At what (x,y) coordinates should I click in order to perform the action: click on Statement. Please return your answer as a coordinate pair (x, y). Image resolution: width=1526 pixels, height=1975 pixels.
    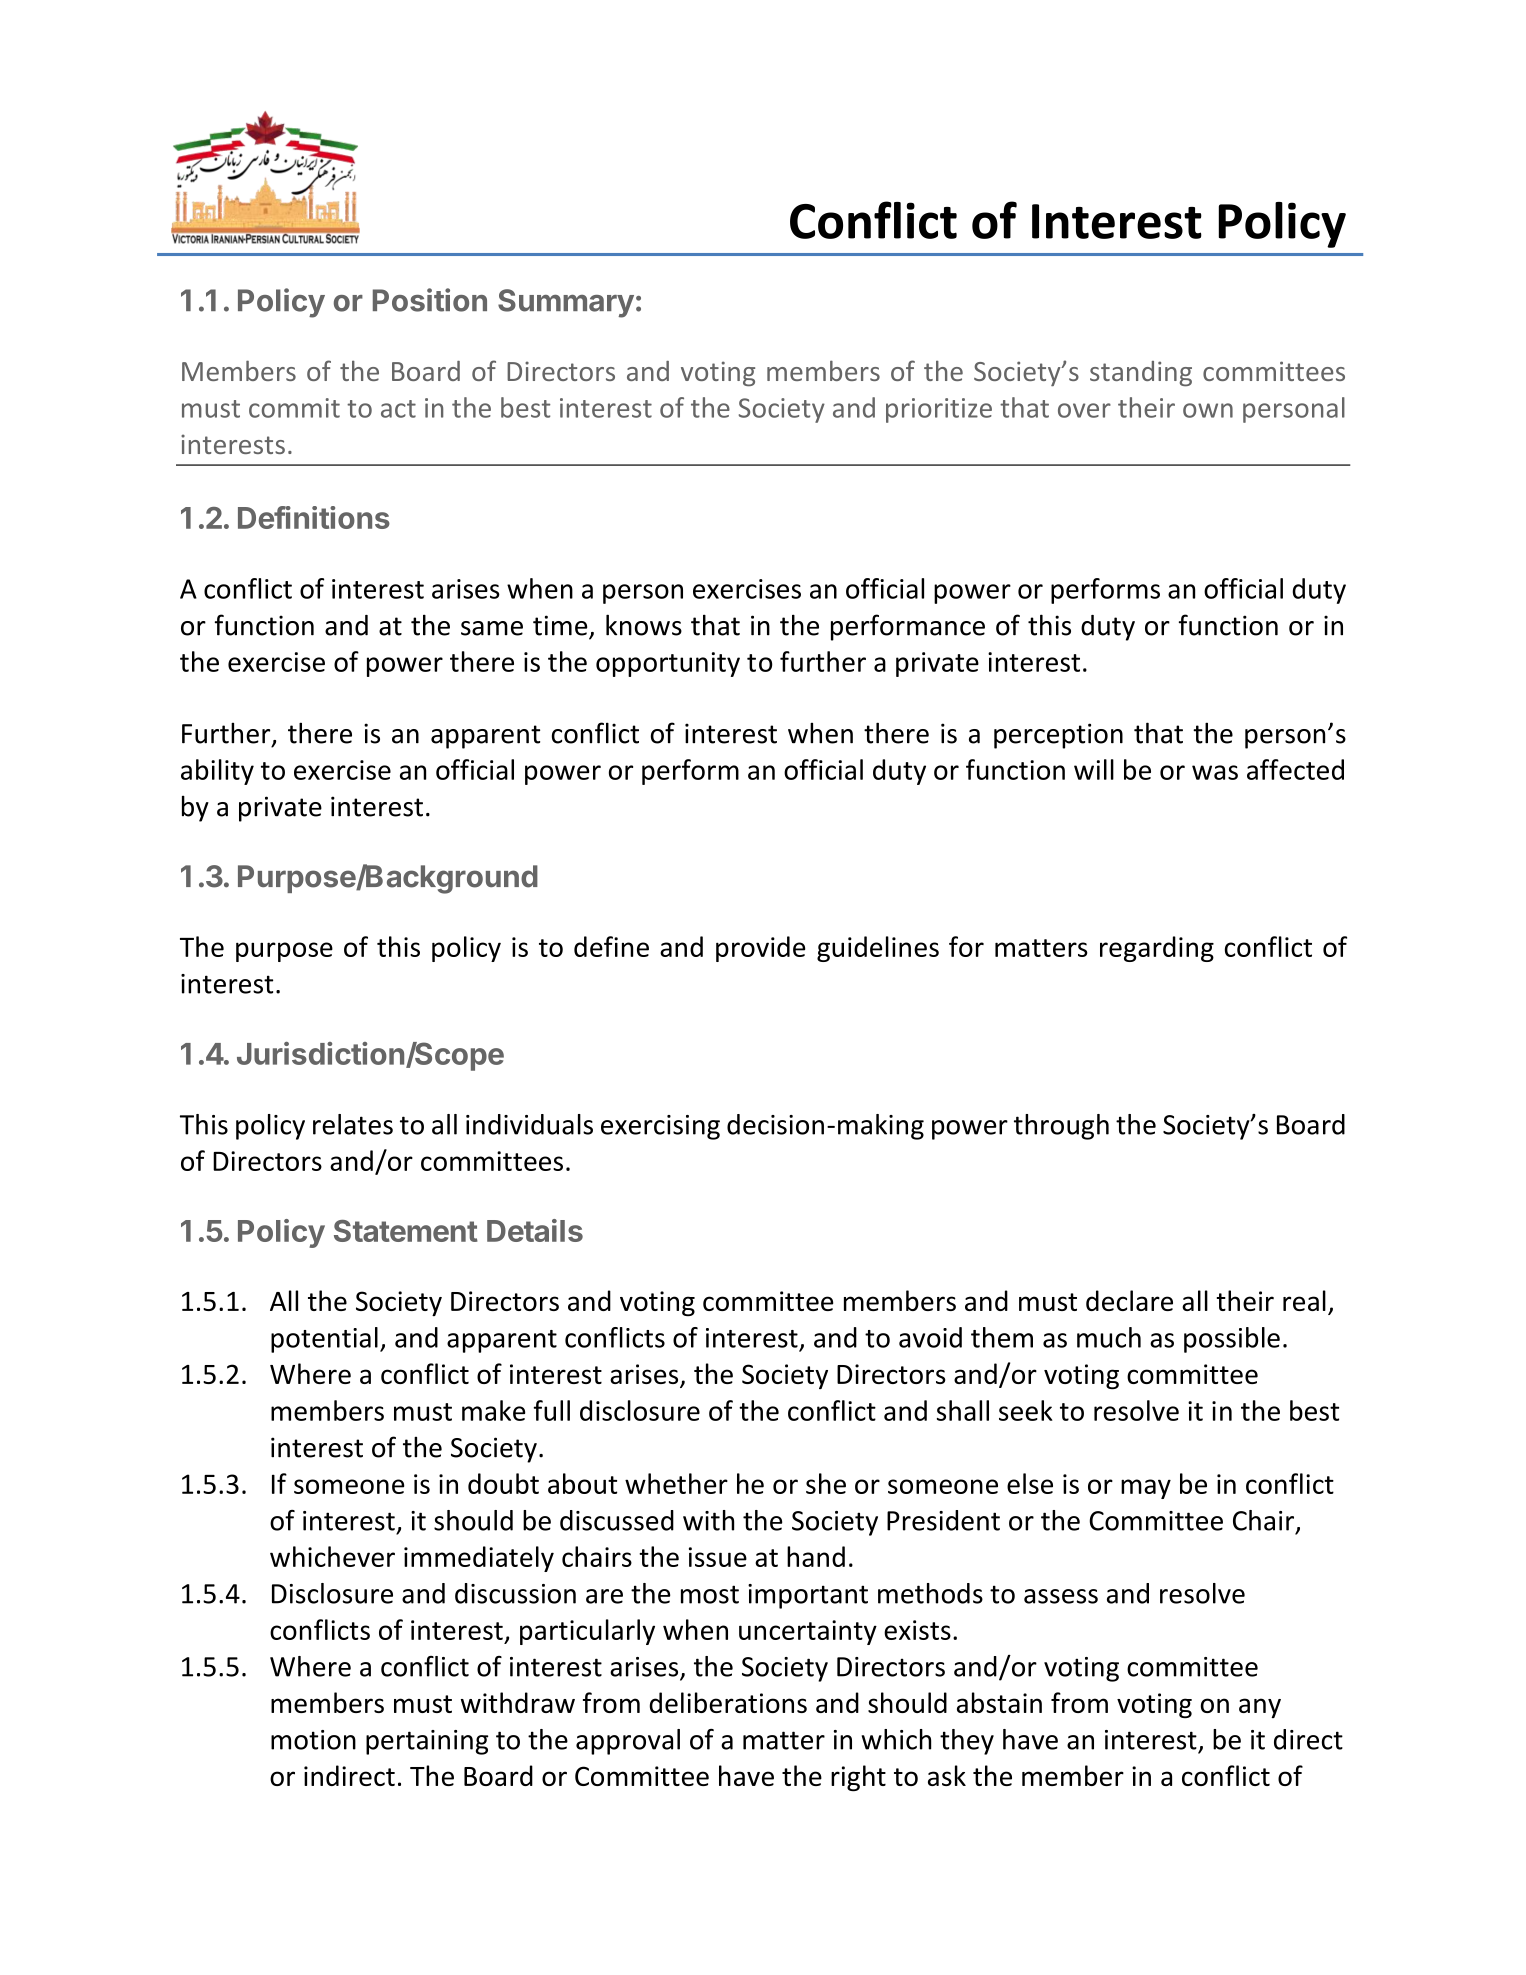
    Looking at the image, I should click on (406, 1231).
